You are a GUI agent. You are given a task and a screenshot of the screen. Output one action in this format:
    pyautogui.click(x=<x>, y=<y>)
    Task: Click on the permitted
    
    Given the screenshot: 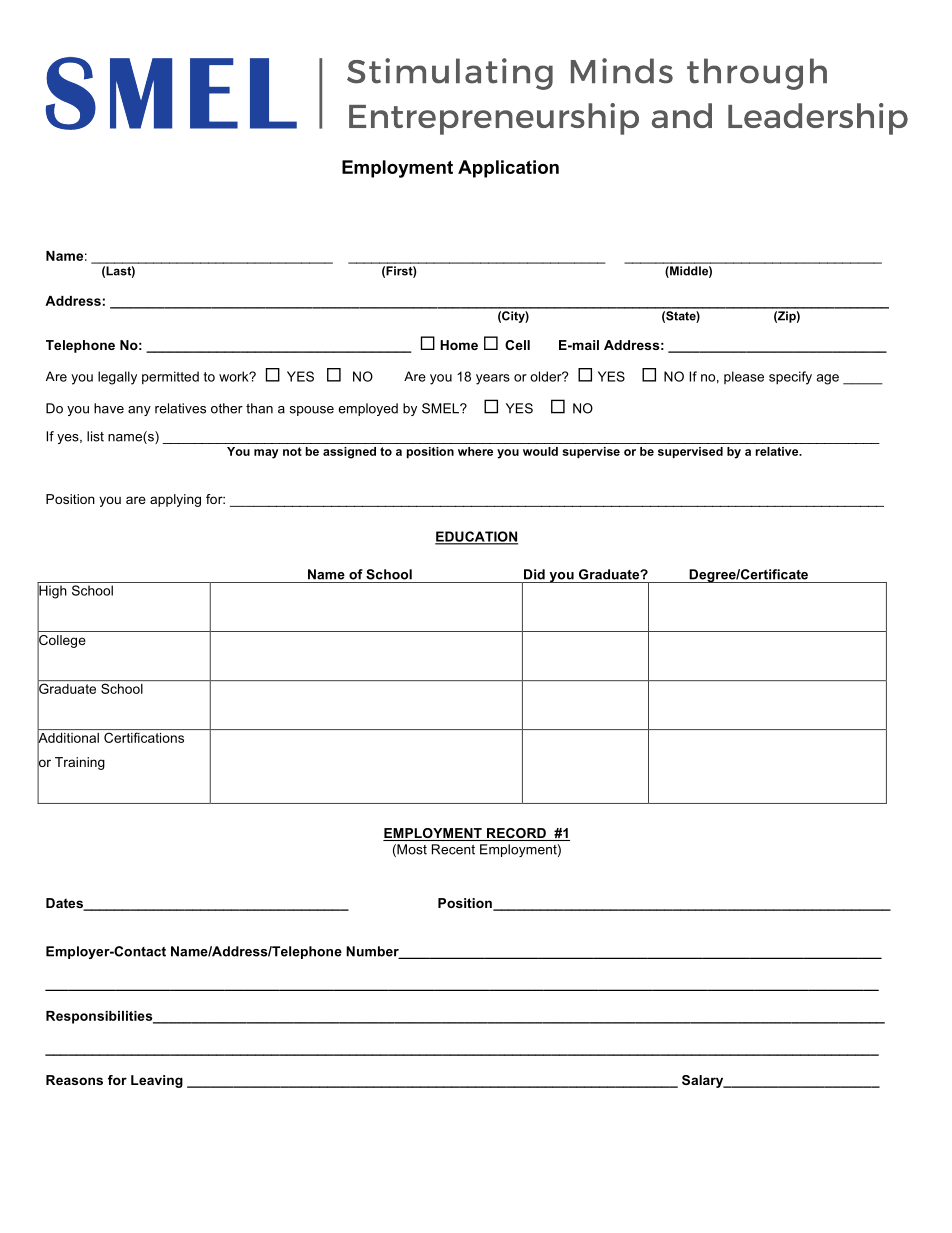 What is the action you would take?
    pyautogui.click(x=170, y=378)
